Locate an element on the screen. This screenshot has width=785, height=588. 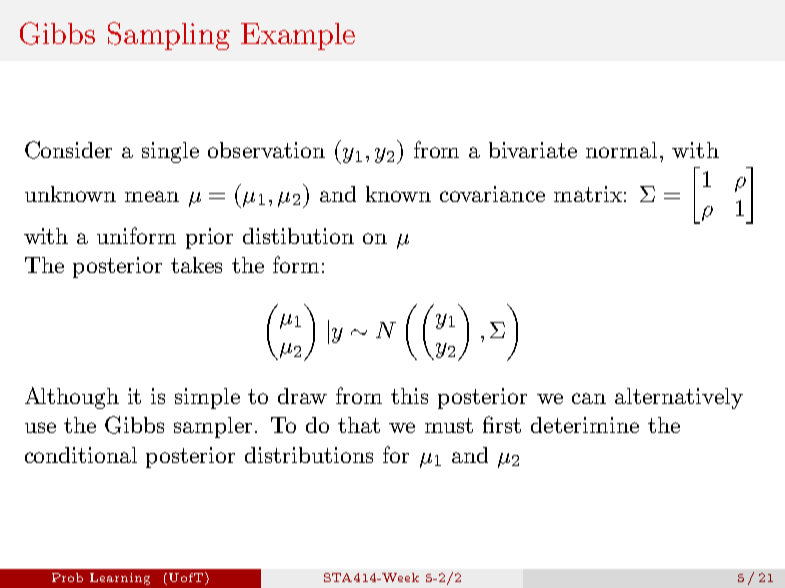
matrix is located at coordinates (588, 194).
